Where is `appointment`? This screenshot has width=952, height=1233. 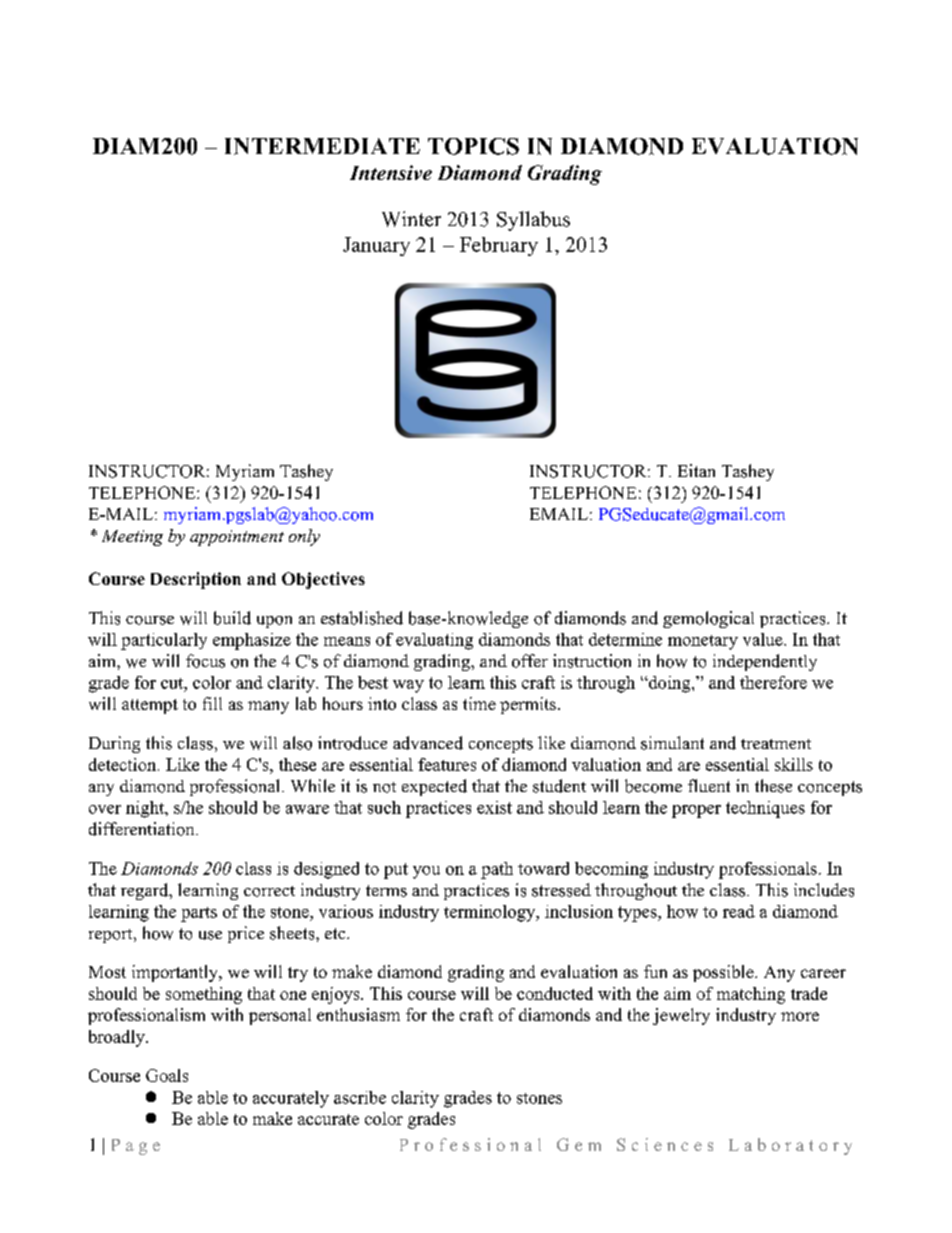 appointment is located at coordinates (237, 538).
